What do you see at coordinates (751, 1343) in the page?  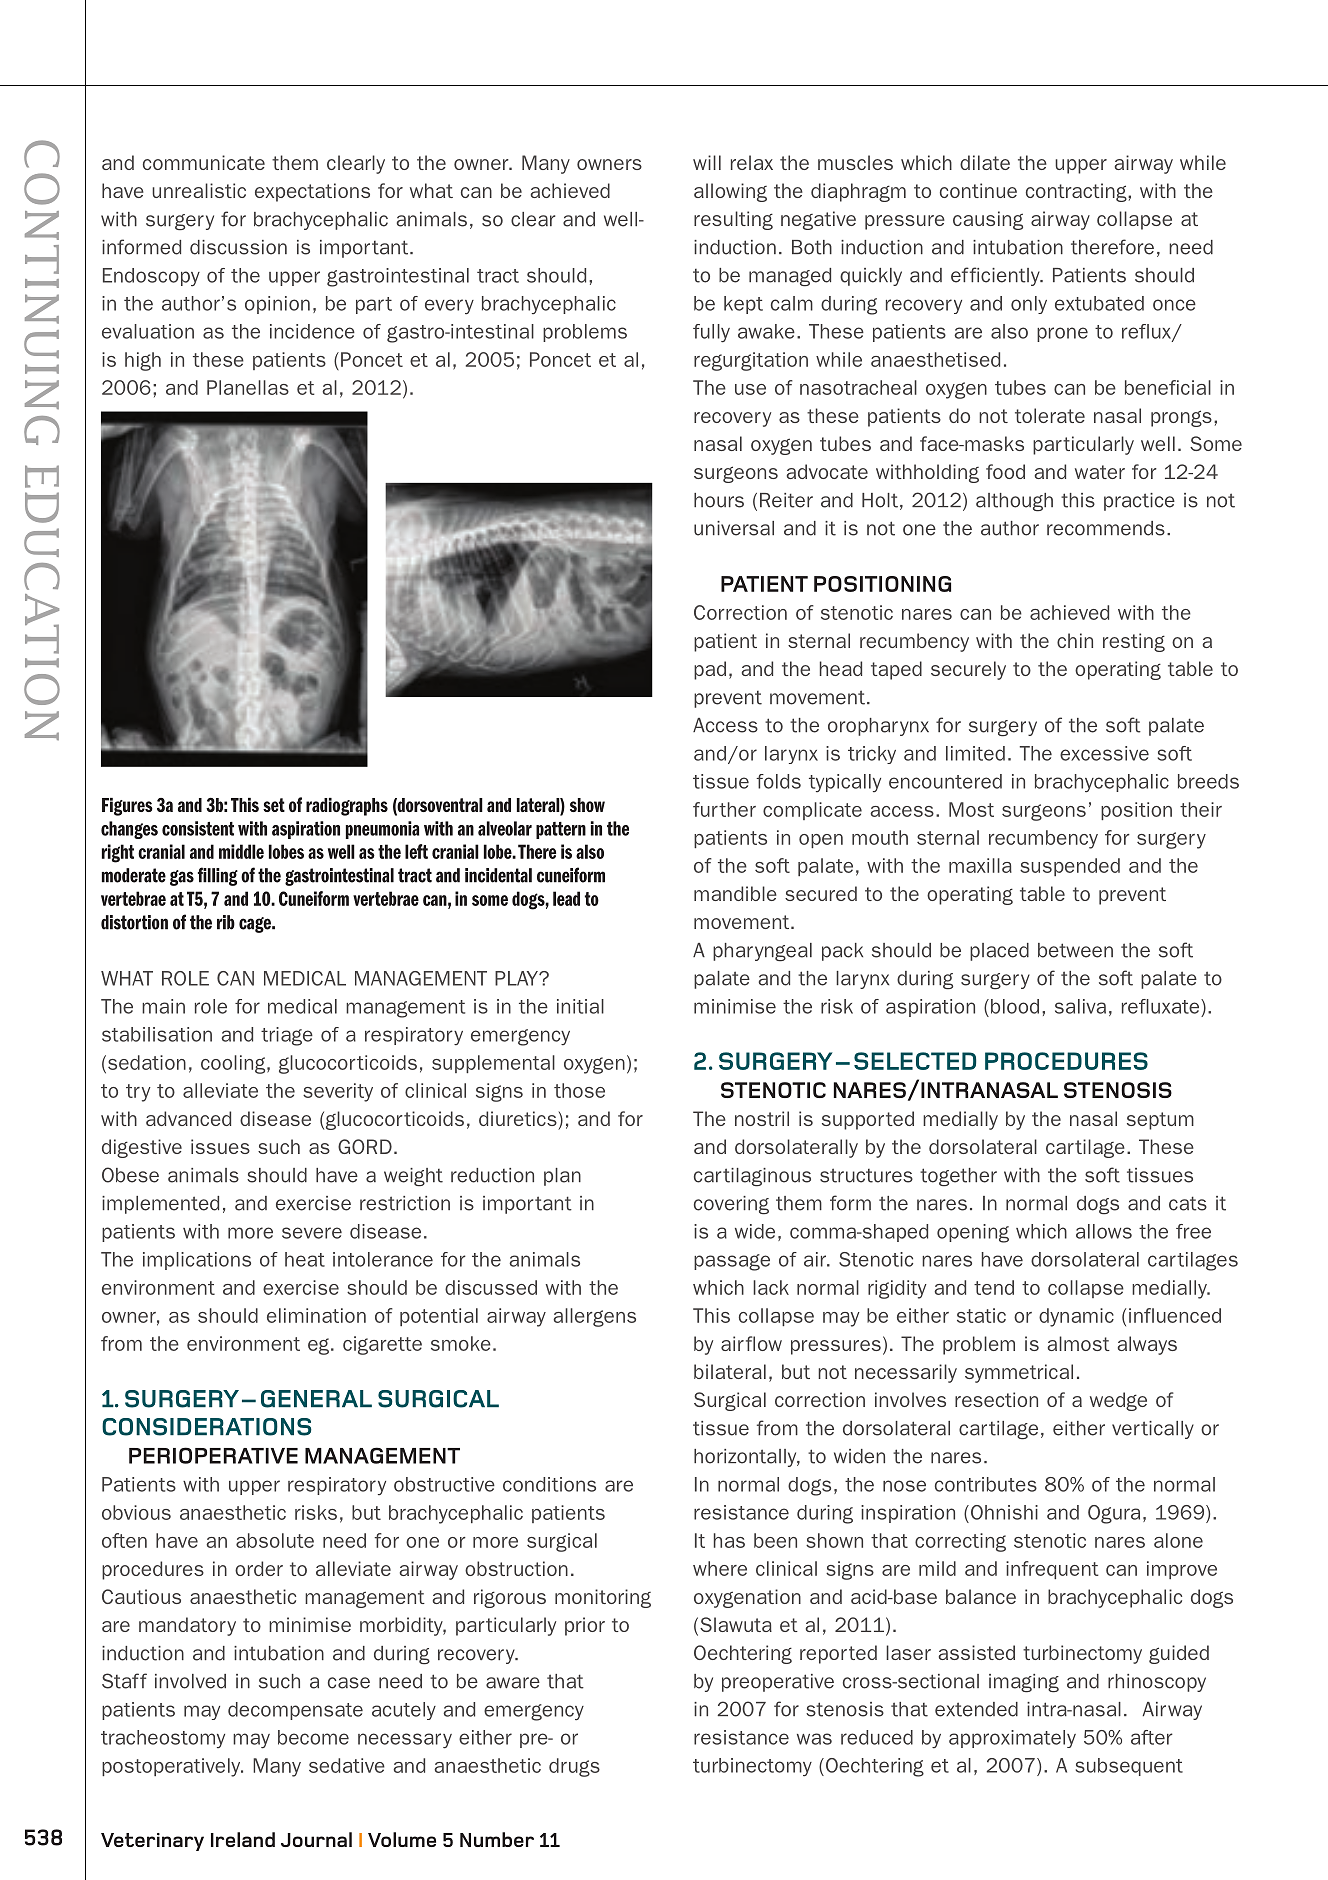 I see `airflow` at bounding box center [751, 1343].
